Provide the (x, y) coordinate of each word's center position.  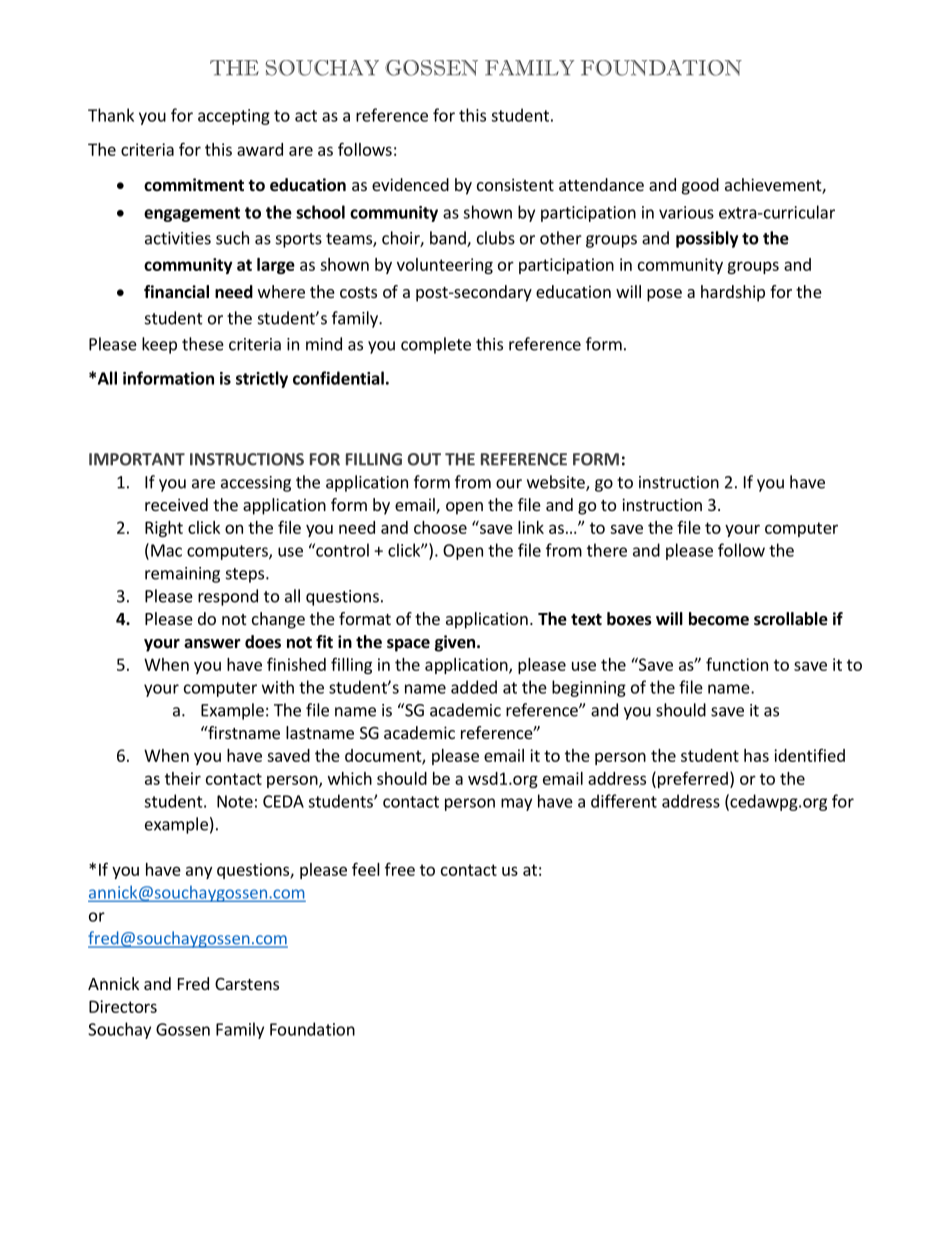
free (400, 869)
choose (440, 527)
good (700, 186)
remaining (182, 575)
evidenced (410, 184)
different (624, 801)
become (719, 619)
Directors (123, 1006)
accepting (234, 117)
